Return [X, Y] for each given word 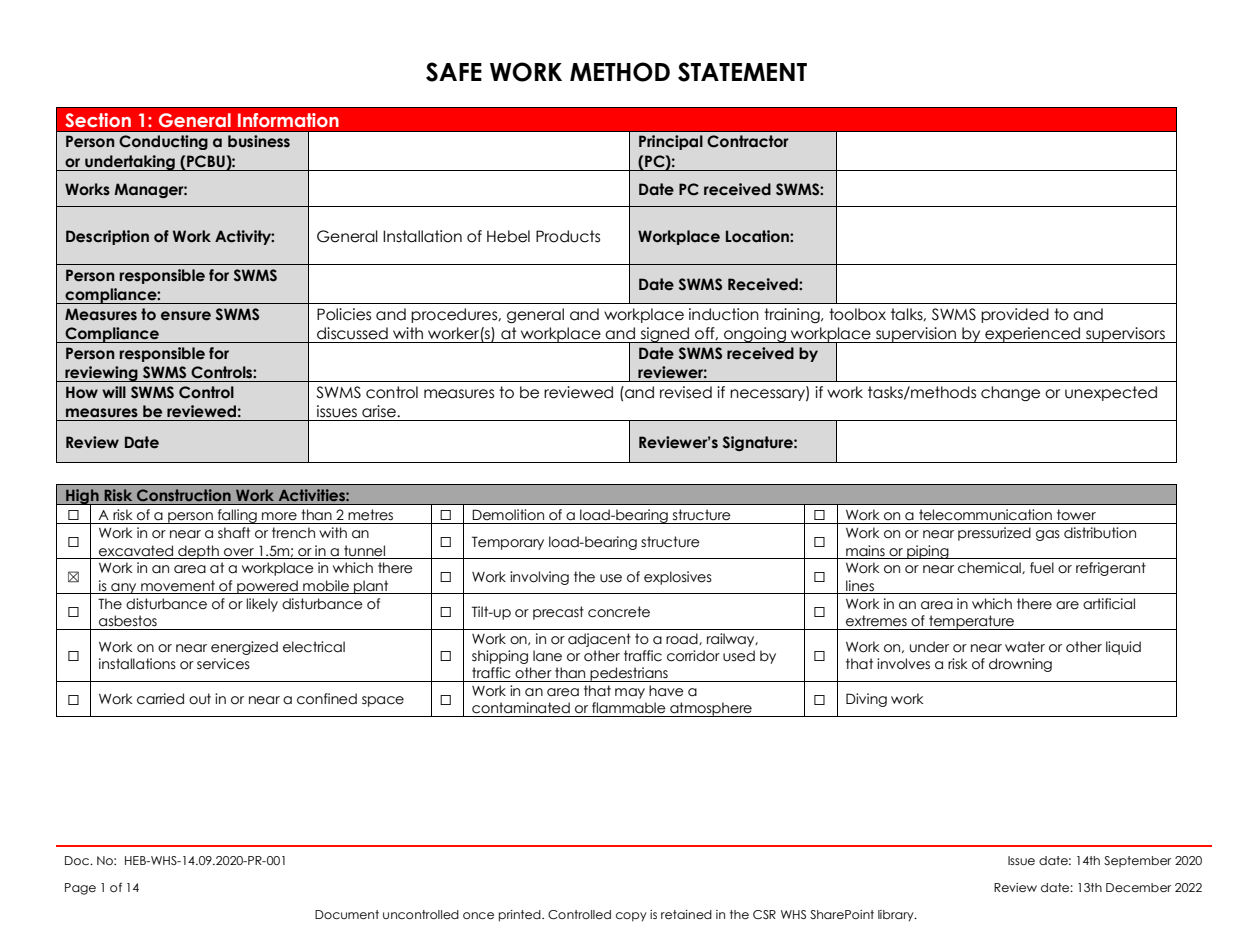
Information [288, 120]
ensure [186, 316]
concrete [619, 612]
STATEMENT [742, 72]
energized [244, 648]
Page [80, 889]
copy [631, 917]
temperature [971, 622]
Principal [671, 142]
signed [665, 335]
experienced [1032, 335]
